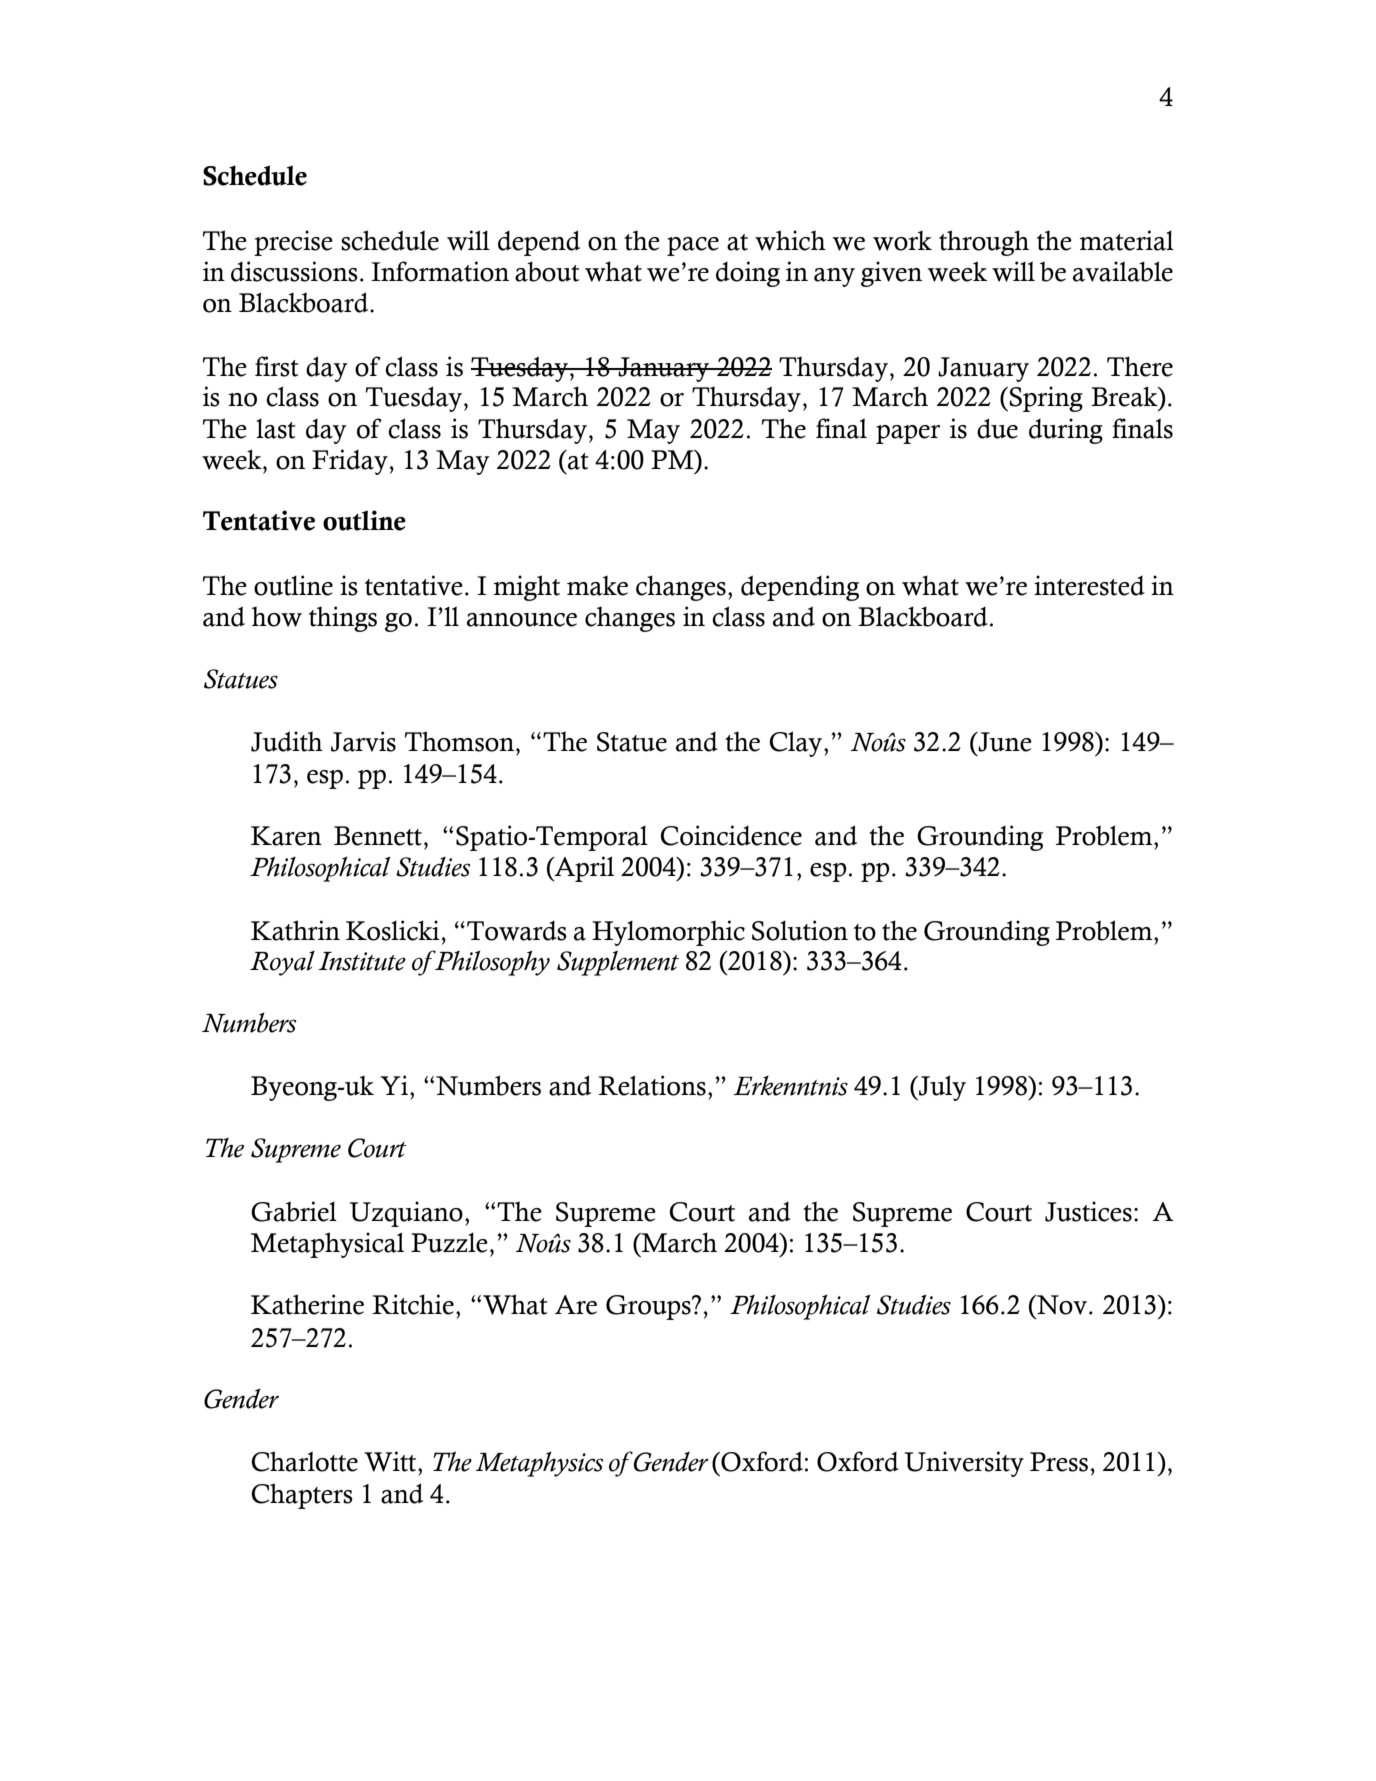  What do you see at coordinates (362, 961) in the screenshot?
I see `Institute` at bounding box center [362, 961].
